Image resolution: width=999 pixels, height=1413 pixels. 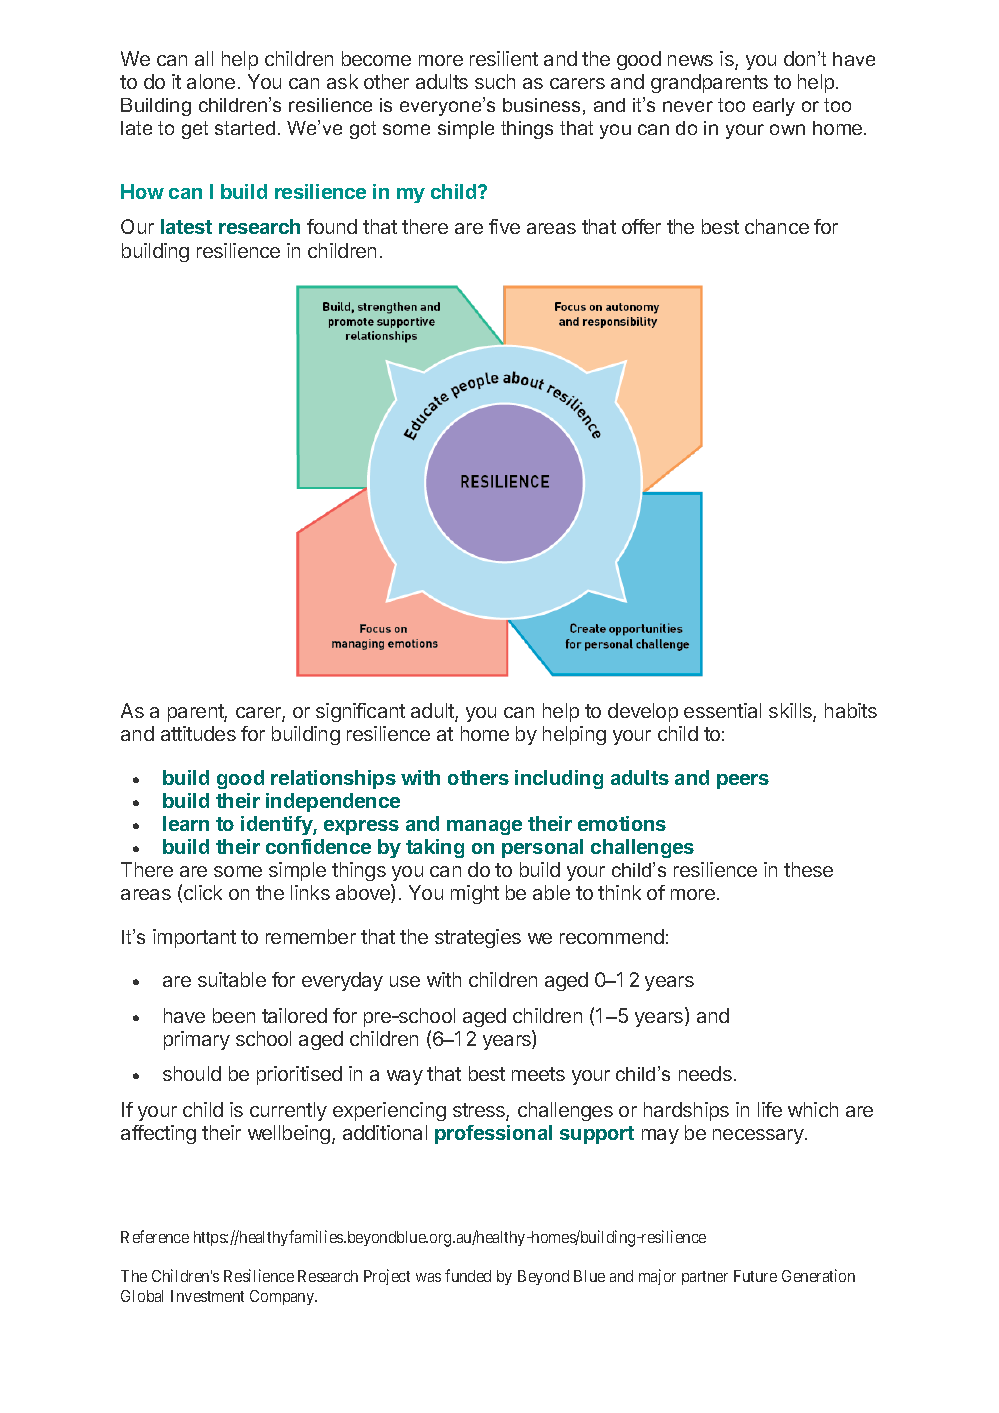 I want to click on important, so click(x=194, y=938).
